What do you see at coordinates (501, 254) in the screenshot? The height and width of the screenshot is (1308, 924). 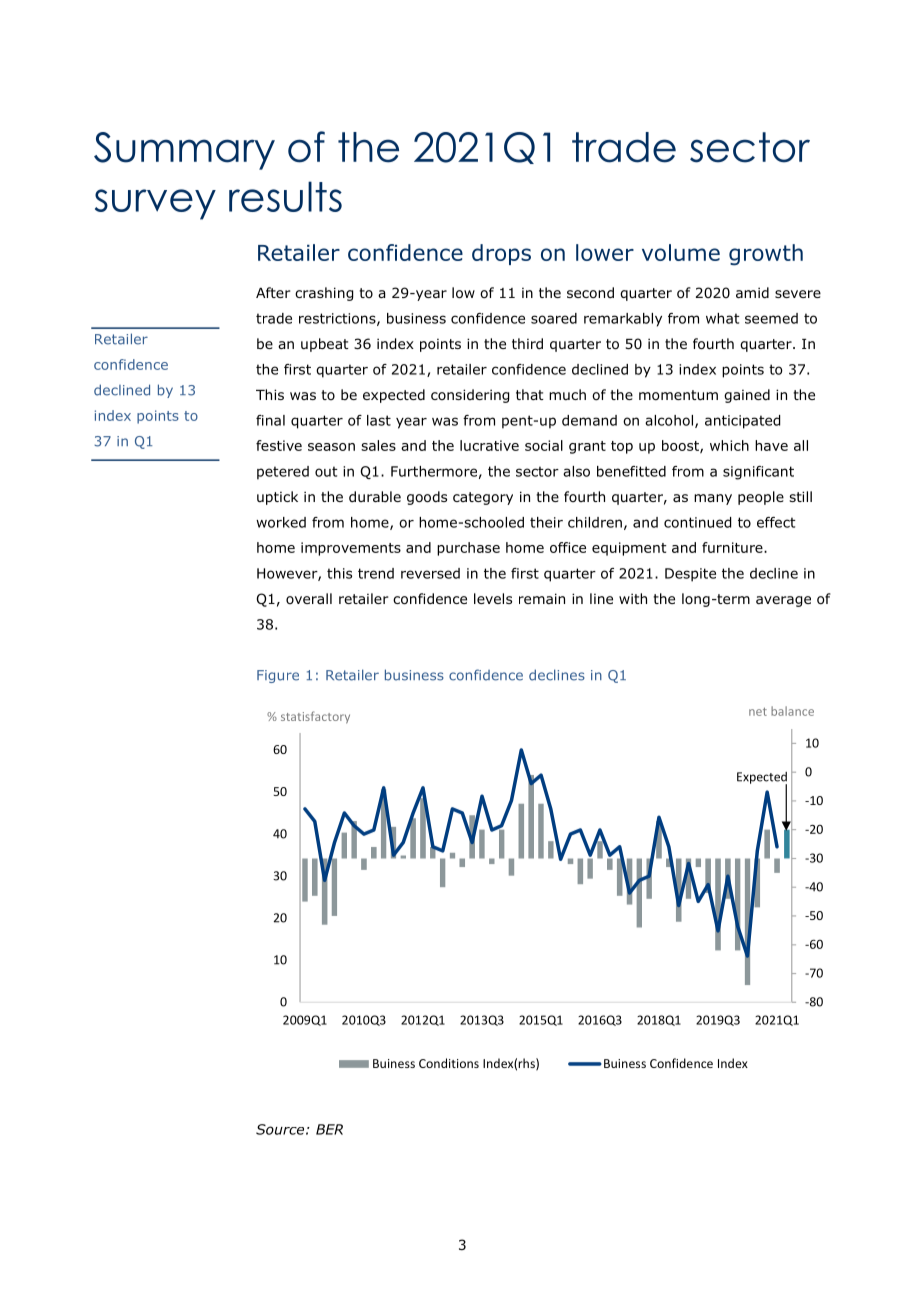 I see `drops` at bounding box center [501, 254].
